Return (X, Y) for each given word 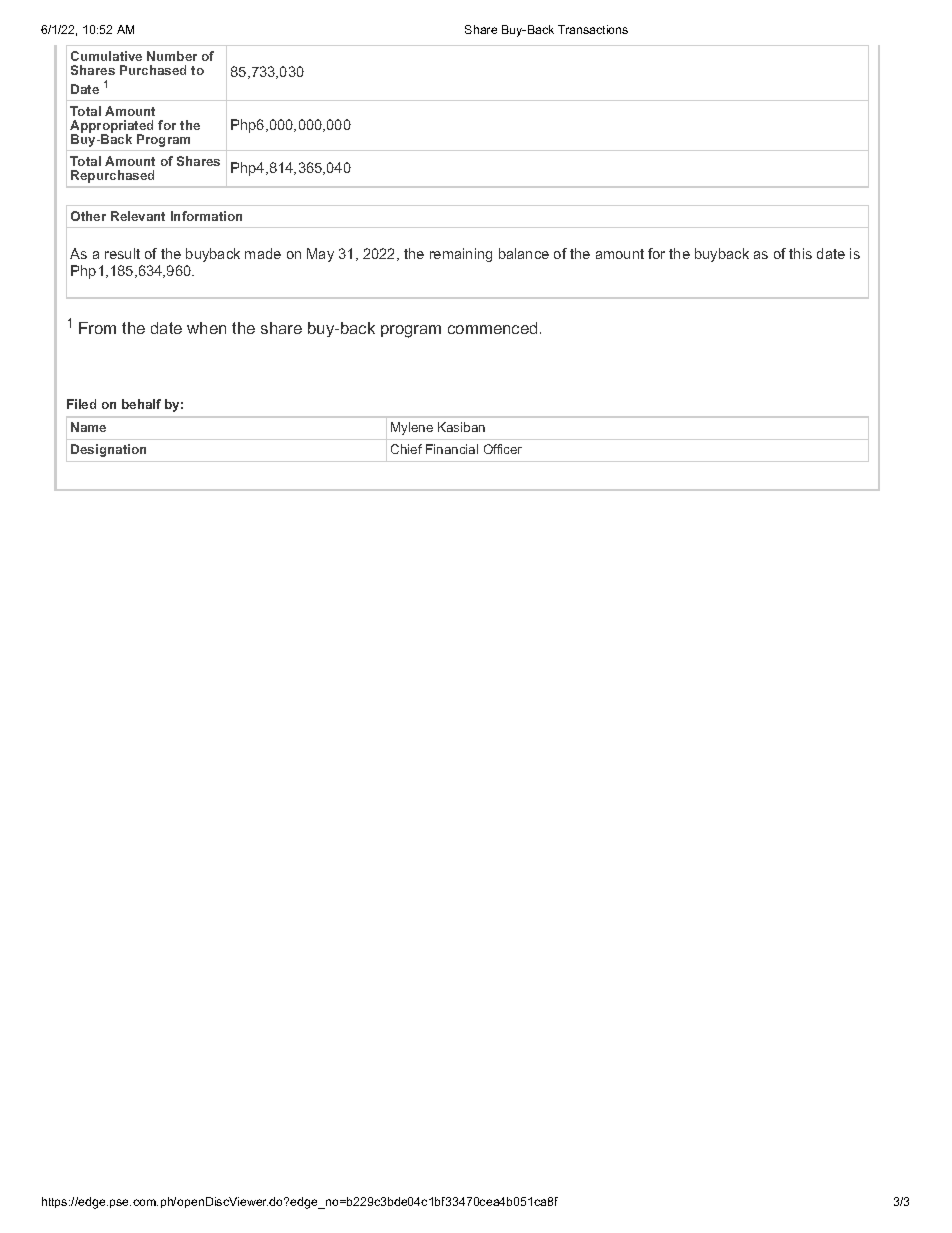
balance (524, 253)
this (800, 253)
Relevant (138, 216)
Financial (452, 449)
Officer (503, 449)
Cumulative (106, 56)
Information (206, 216)
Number (172, 56)
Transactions (593, 29)
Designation (108, 450)
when (206, 328)
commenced (492, 328)
